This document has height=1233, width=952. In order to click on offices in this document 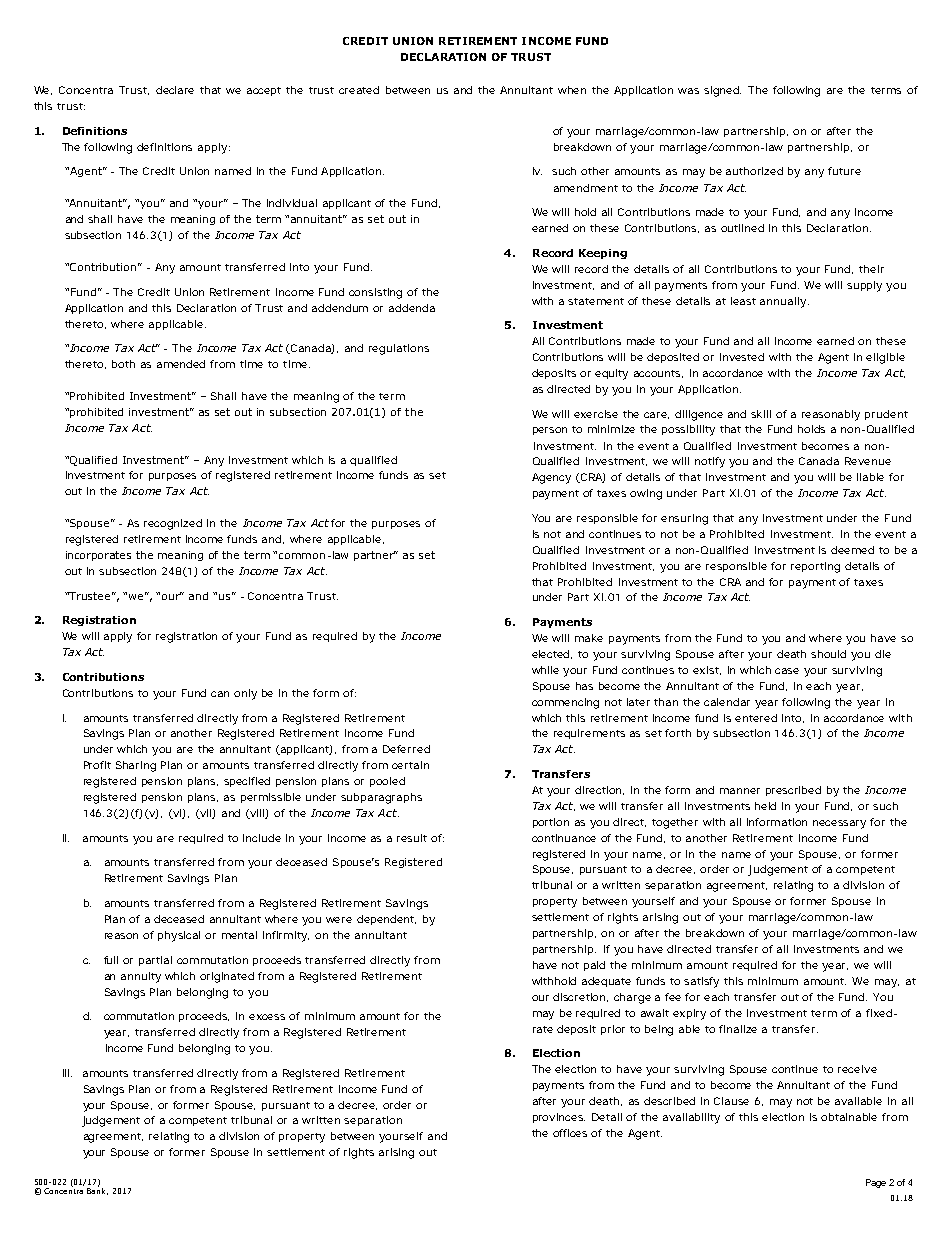, I will do `click(570, 1133)`.
